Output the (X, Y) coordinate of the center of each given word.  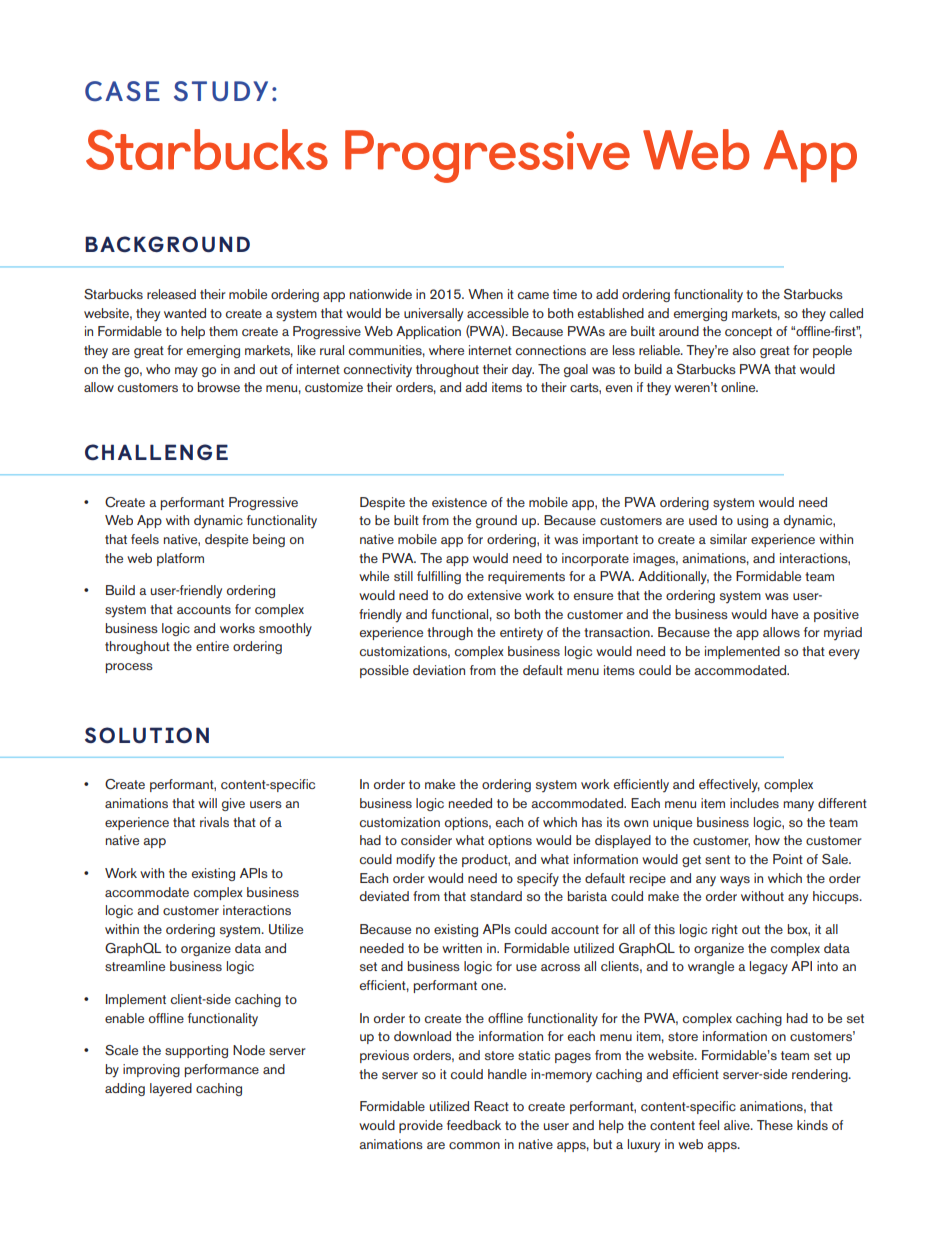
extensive (494, 595)
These (775, 1125)
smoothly (285, 630)
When (485, 294)
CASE (122, 91)
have (785, 614)
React (491, 1106)
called (846, 313)
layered (171, 1090)
